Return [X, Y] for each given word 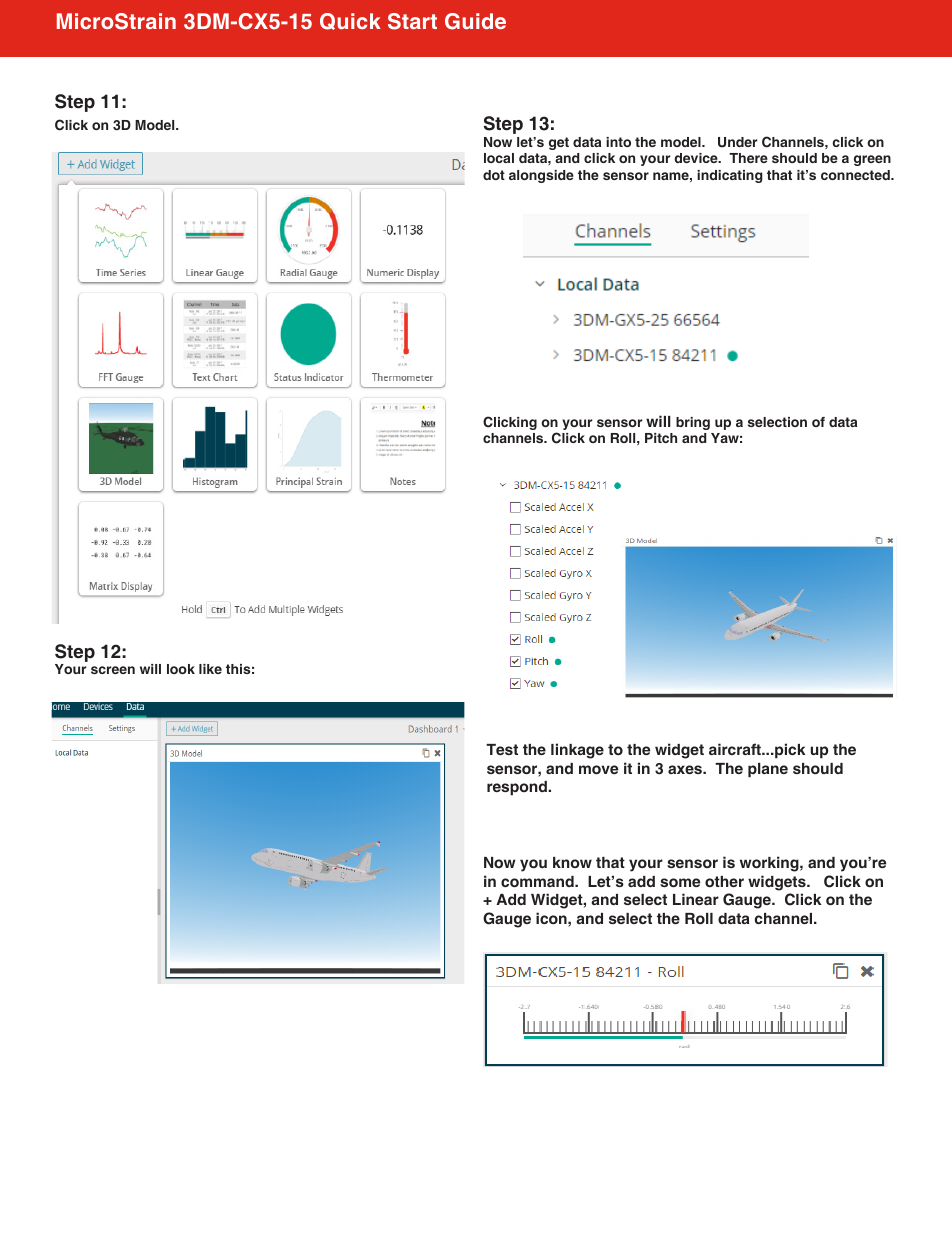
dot [494, 175]
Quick [350, 21]
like [210, 669]
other [724, 881]
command [538, 881]
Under [738, 142]
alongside [541, 176]
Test [502, 749]
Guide [475, 21]
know [572, 862]
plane [768, 770]
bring [693, 423]
